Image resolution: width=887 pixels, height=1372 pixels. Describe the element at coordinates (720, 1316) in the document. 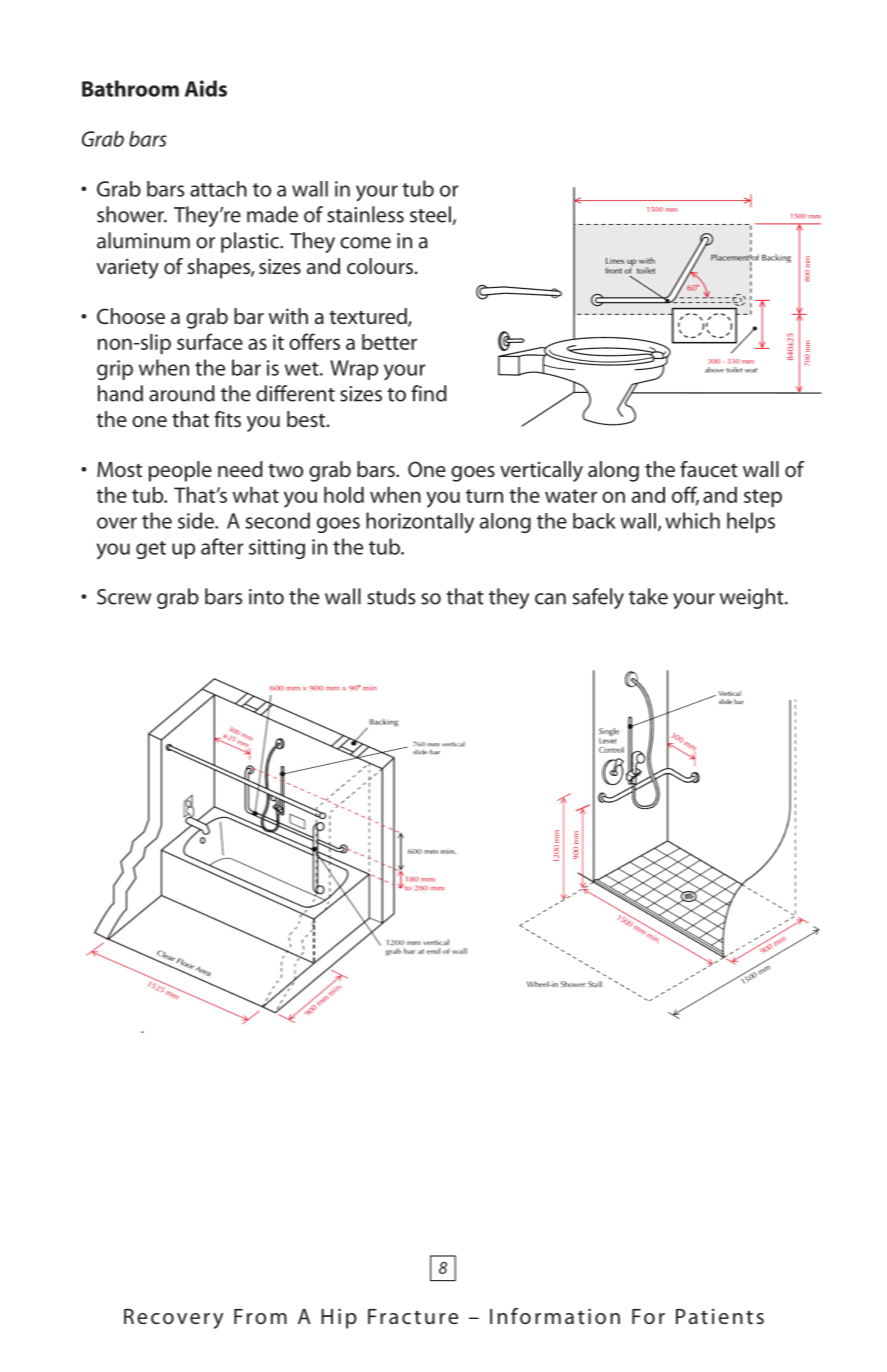

I see `Patients` at that location.
